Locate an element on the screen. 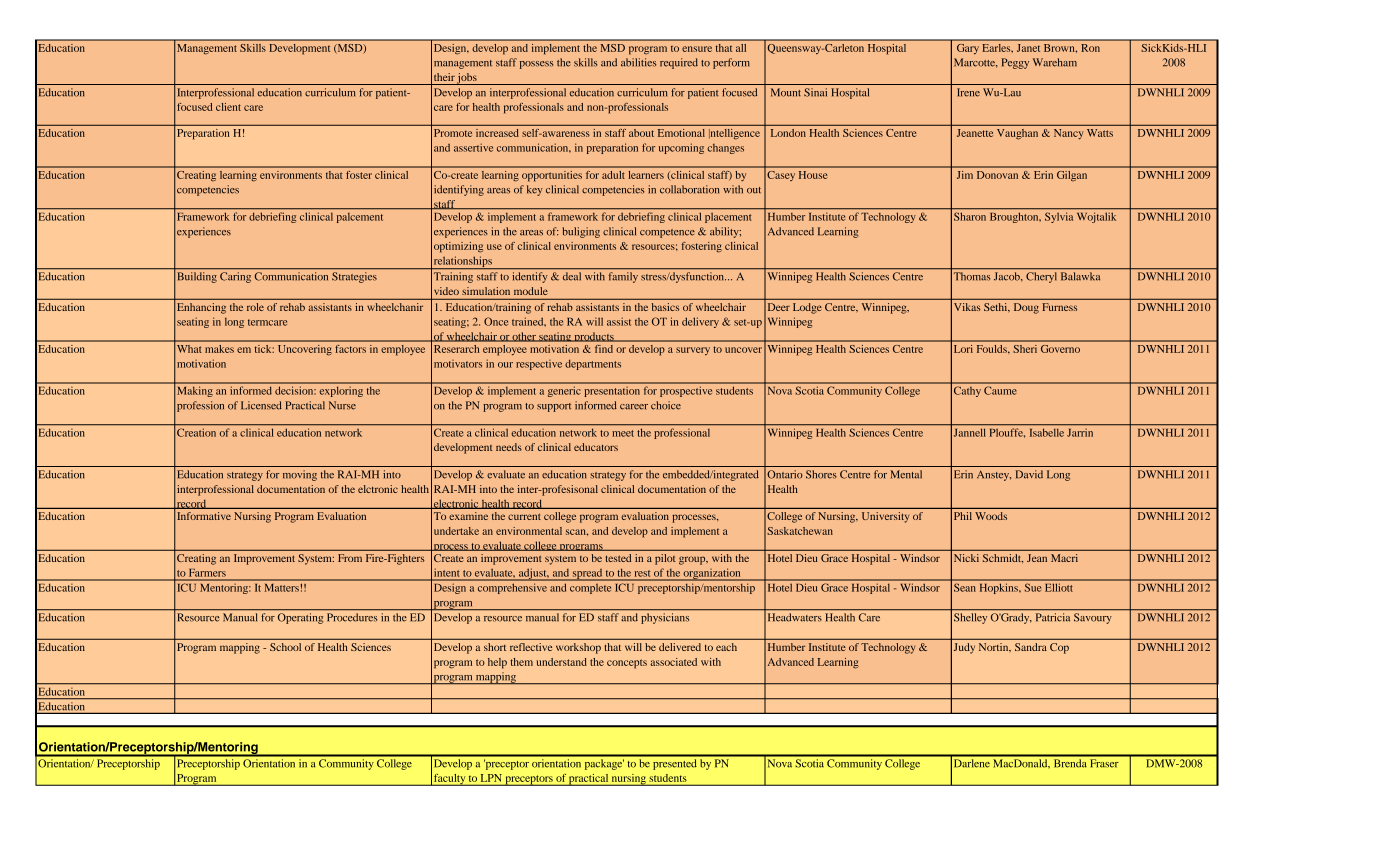 This screenshot has height=850, width=1400. Strategies is located at coordinates (354, 277).
